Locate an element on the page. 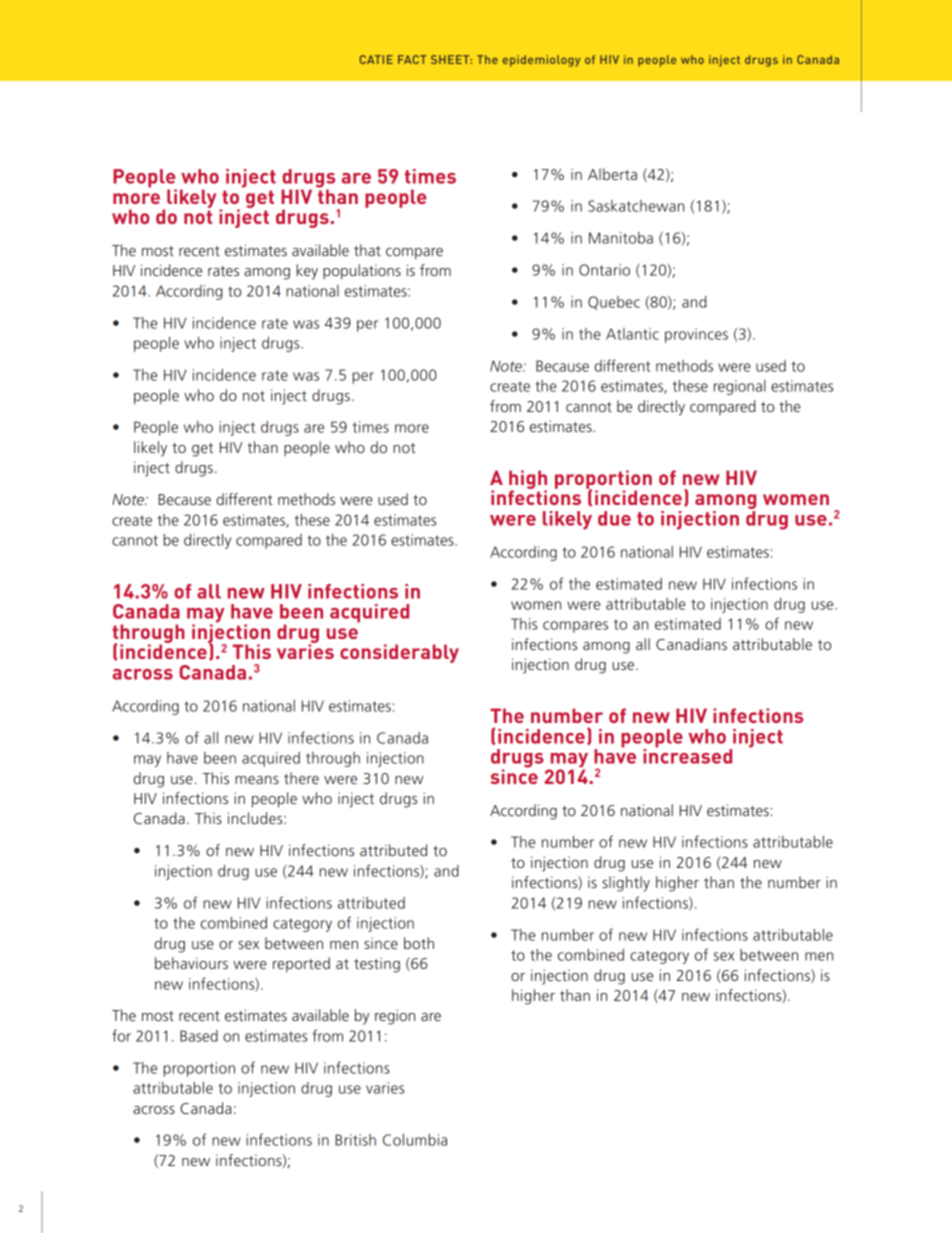 This page has height=1233, width=952. Based is located at coordinates (199, 1036).
